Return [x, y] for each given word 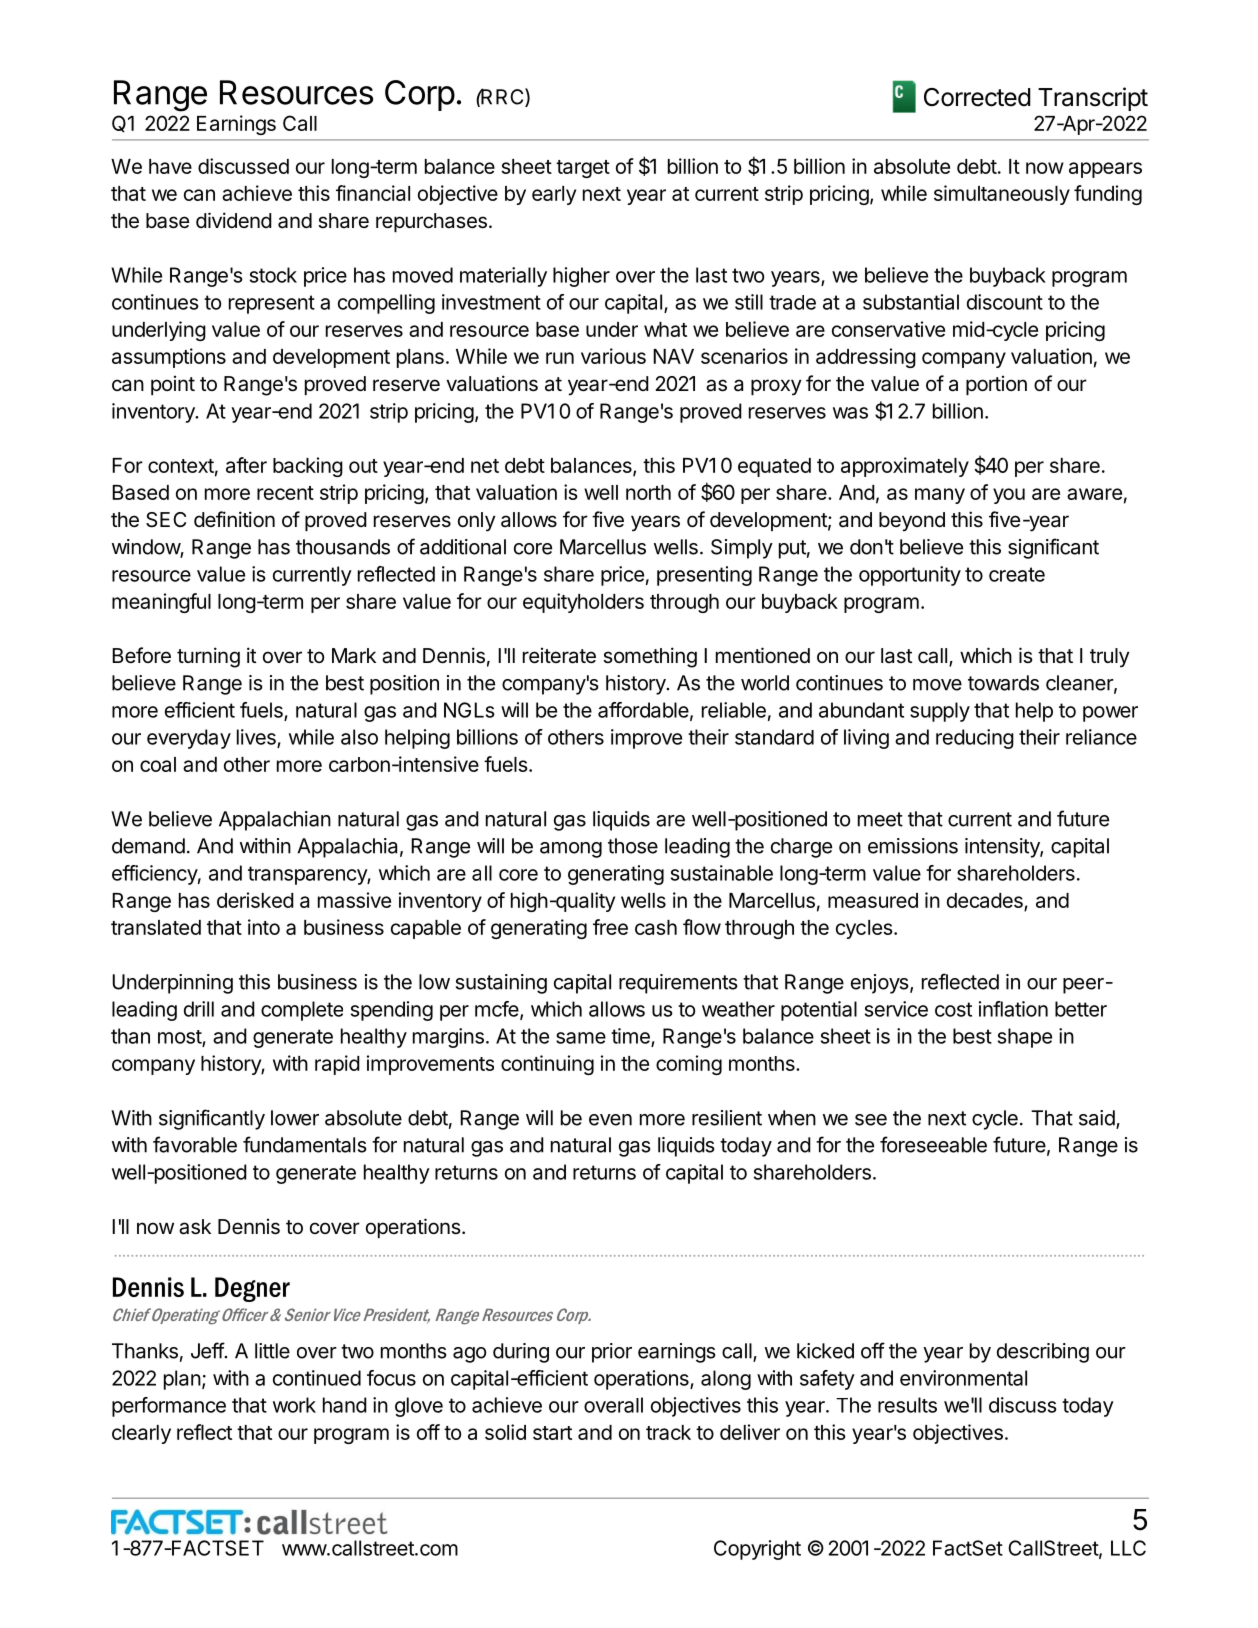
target [583, 169]
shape [1025, 1038]
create [1017, 574]
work [294, 1405]
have [170, 166]
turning [208, 657]
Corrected [977, 97]
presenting [704, 576]
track [668, 1432]
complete [302, 1011]
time [631, 1037]
